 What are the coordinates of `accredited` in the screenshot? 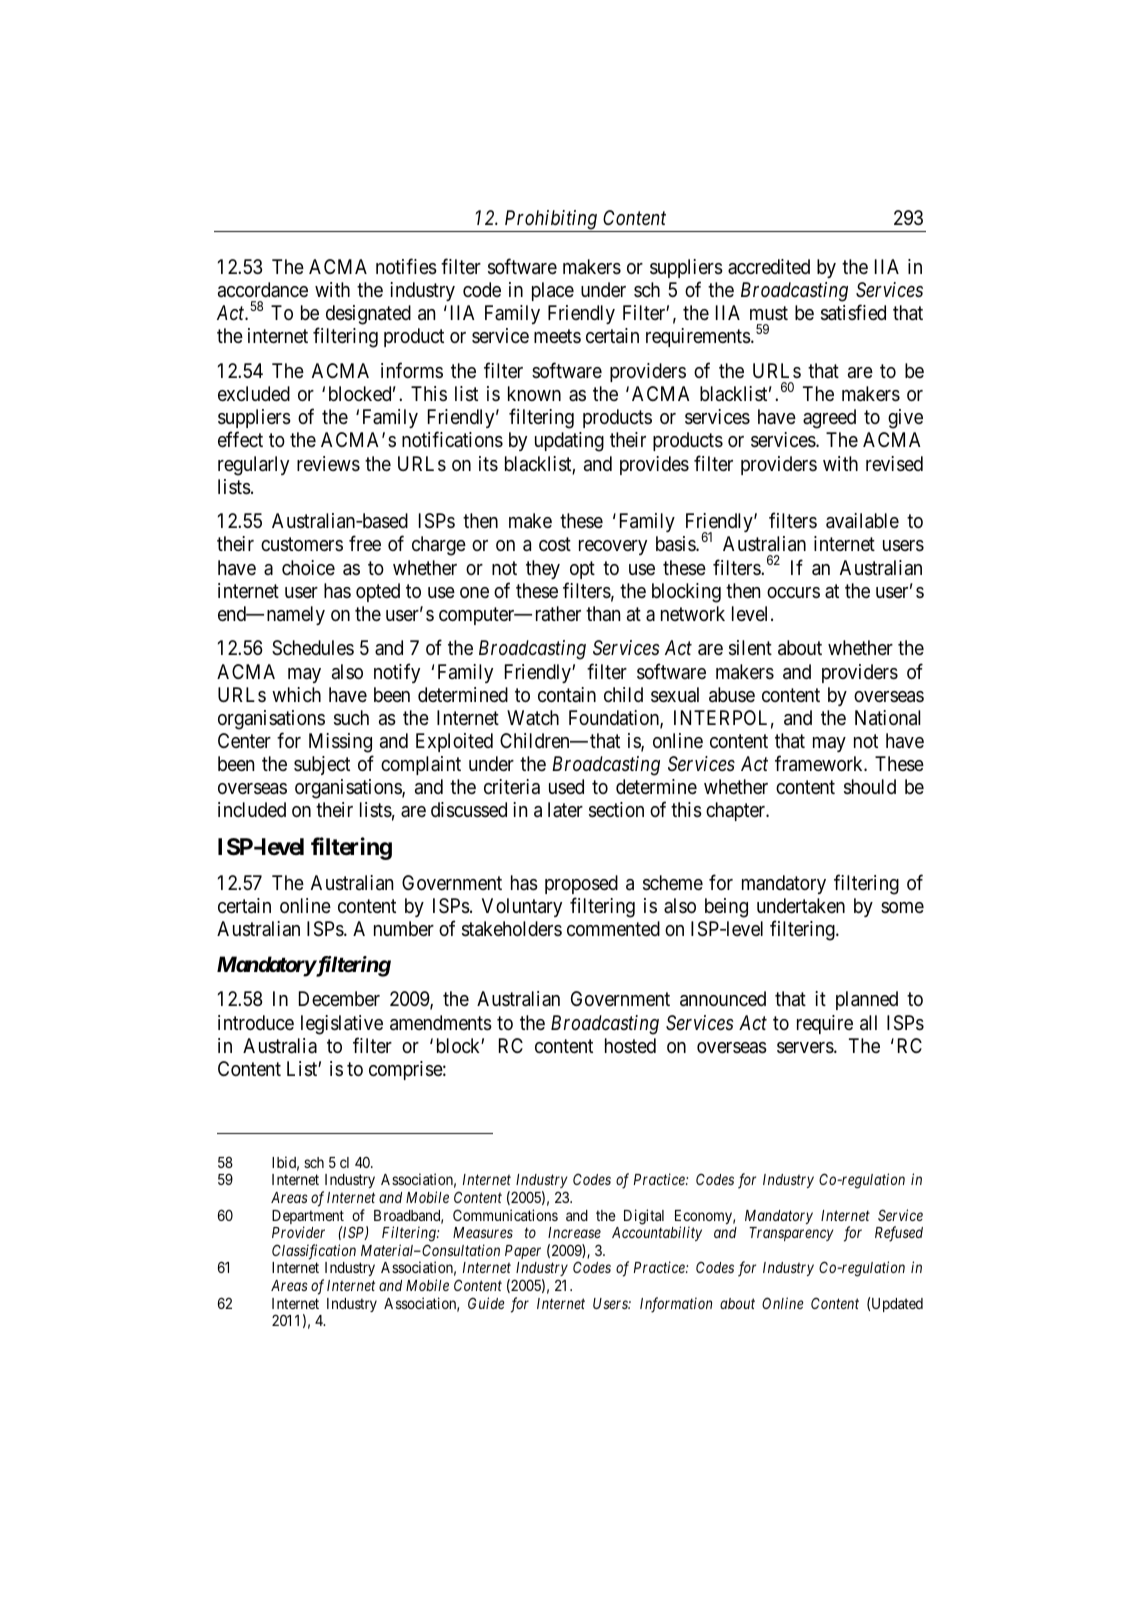 It's located at (769, 266).
